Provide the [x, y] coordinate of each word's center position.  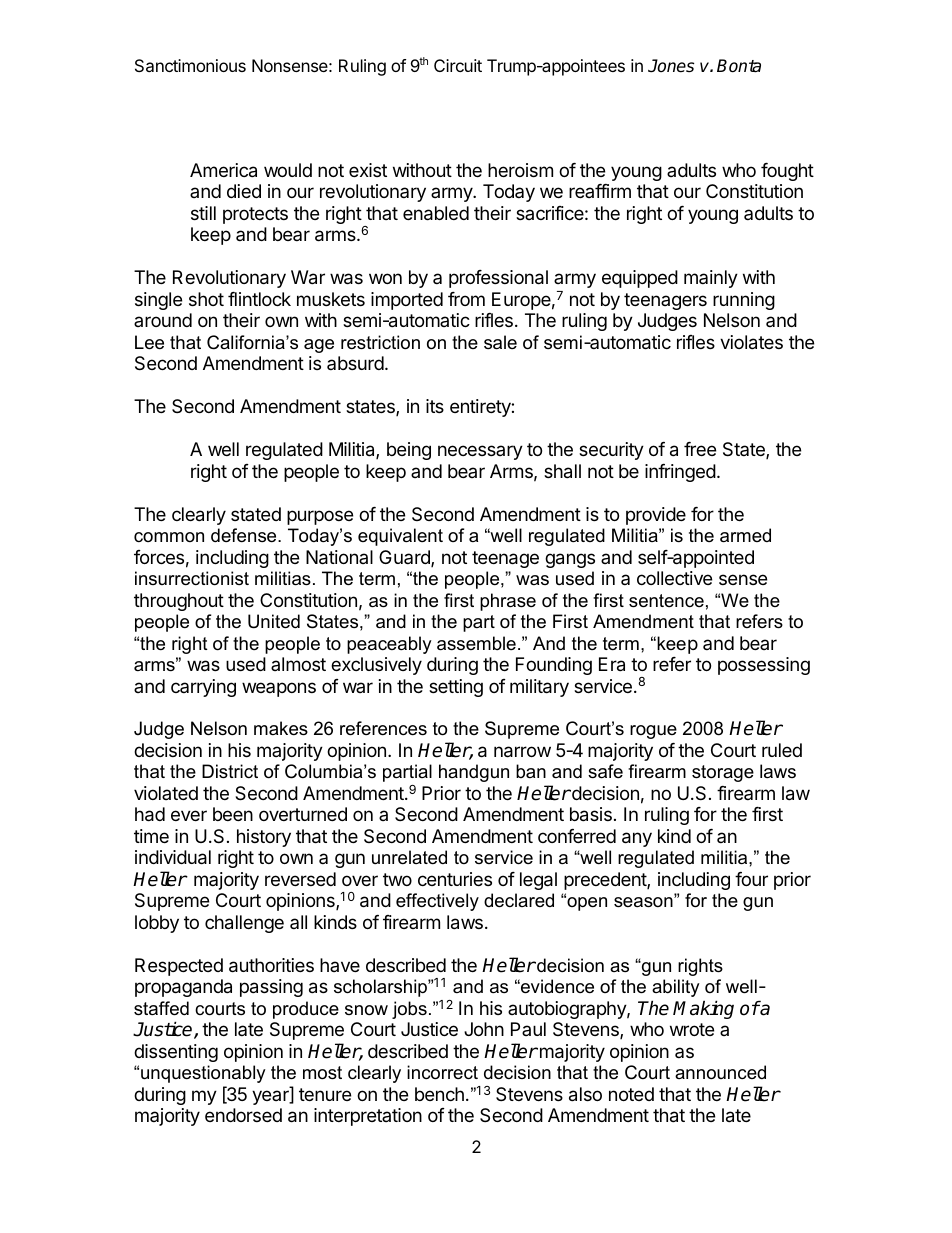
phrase [508, 602]
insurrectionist [192, 578]
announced [720, 1072]
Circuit [458, 65]
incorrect [442, 1072]
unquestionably [203, 1074]
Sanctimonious [190, 65]
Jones [671, 66]
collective [674, 578]
